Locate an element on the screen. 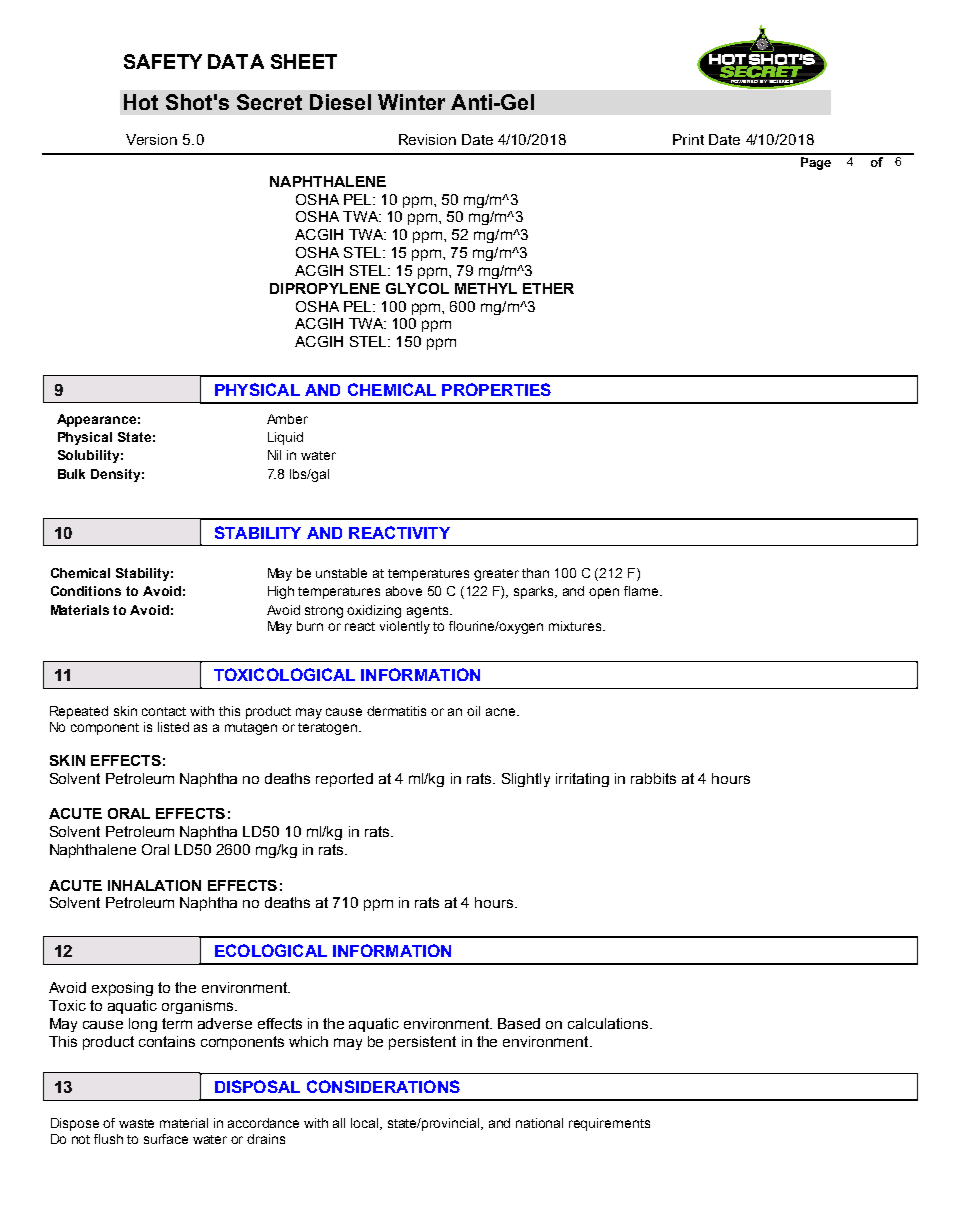  SAFETY is located at coordinates (163, 61).
